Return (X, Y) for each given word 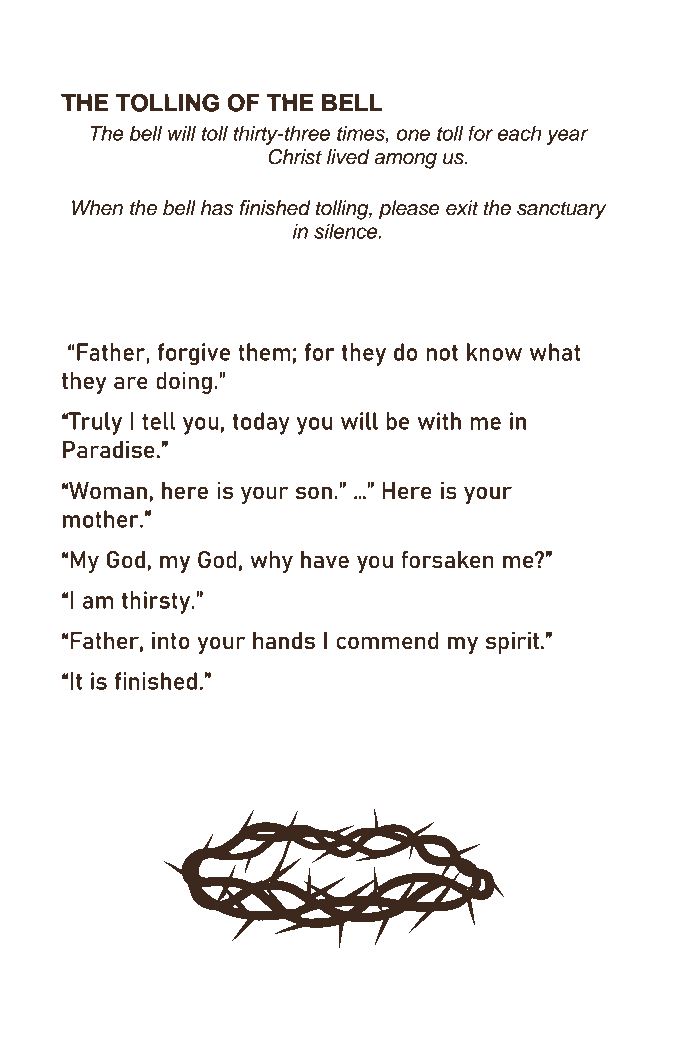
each (519, 133)
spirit (512, 643)
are (131, 382)
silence (347, 231)
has (217, 208)
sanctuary (562, 210)
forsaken (447, 559)
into (171, 640)
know (494, 352)
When (97, 208)
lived (348, 157)
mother (102, 519)
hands (284, 641)
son (313, 492)
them (264, 352)
